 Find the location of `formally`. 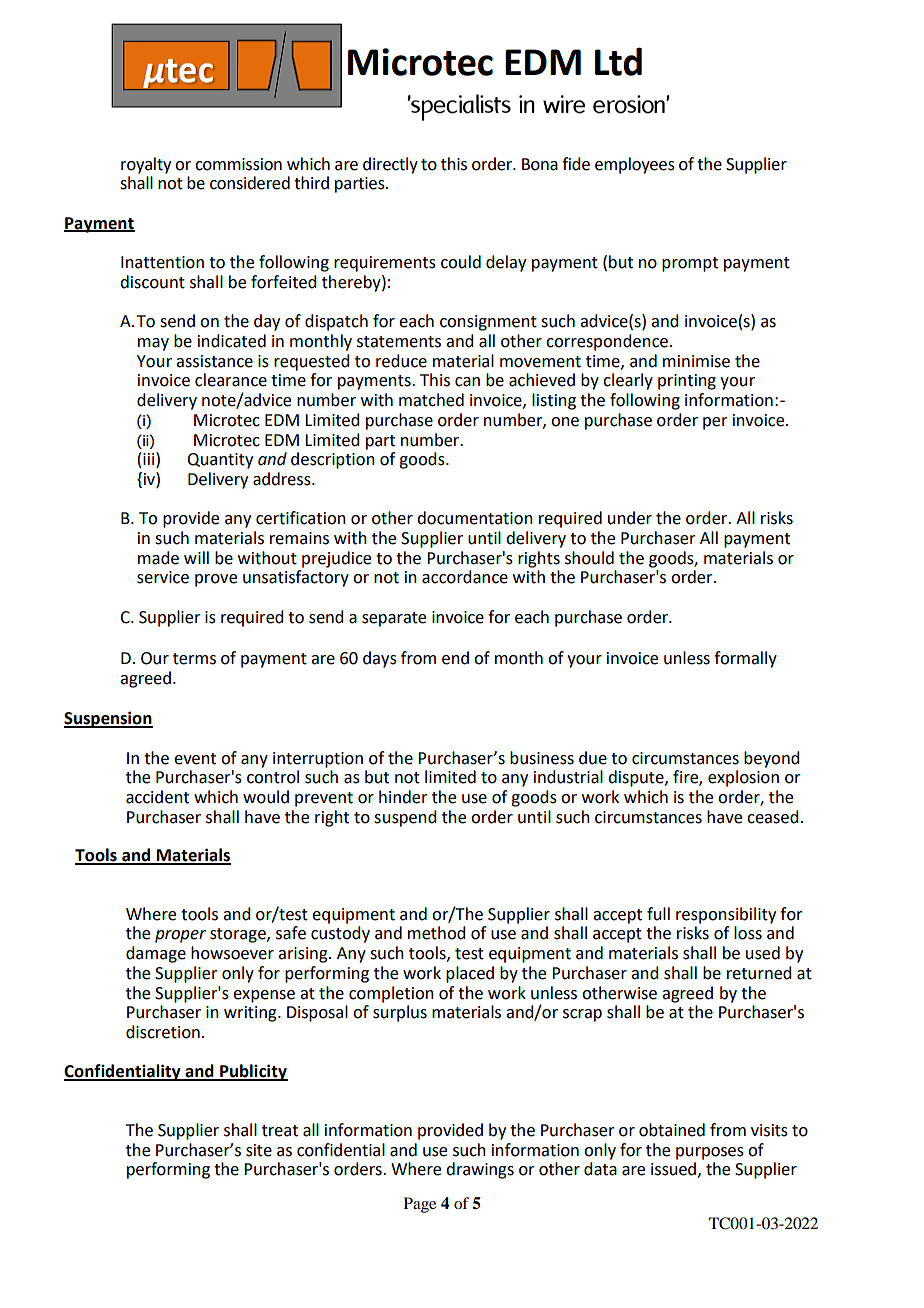

formally is located at coordinates (745, 659).
